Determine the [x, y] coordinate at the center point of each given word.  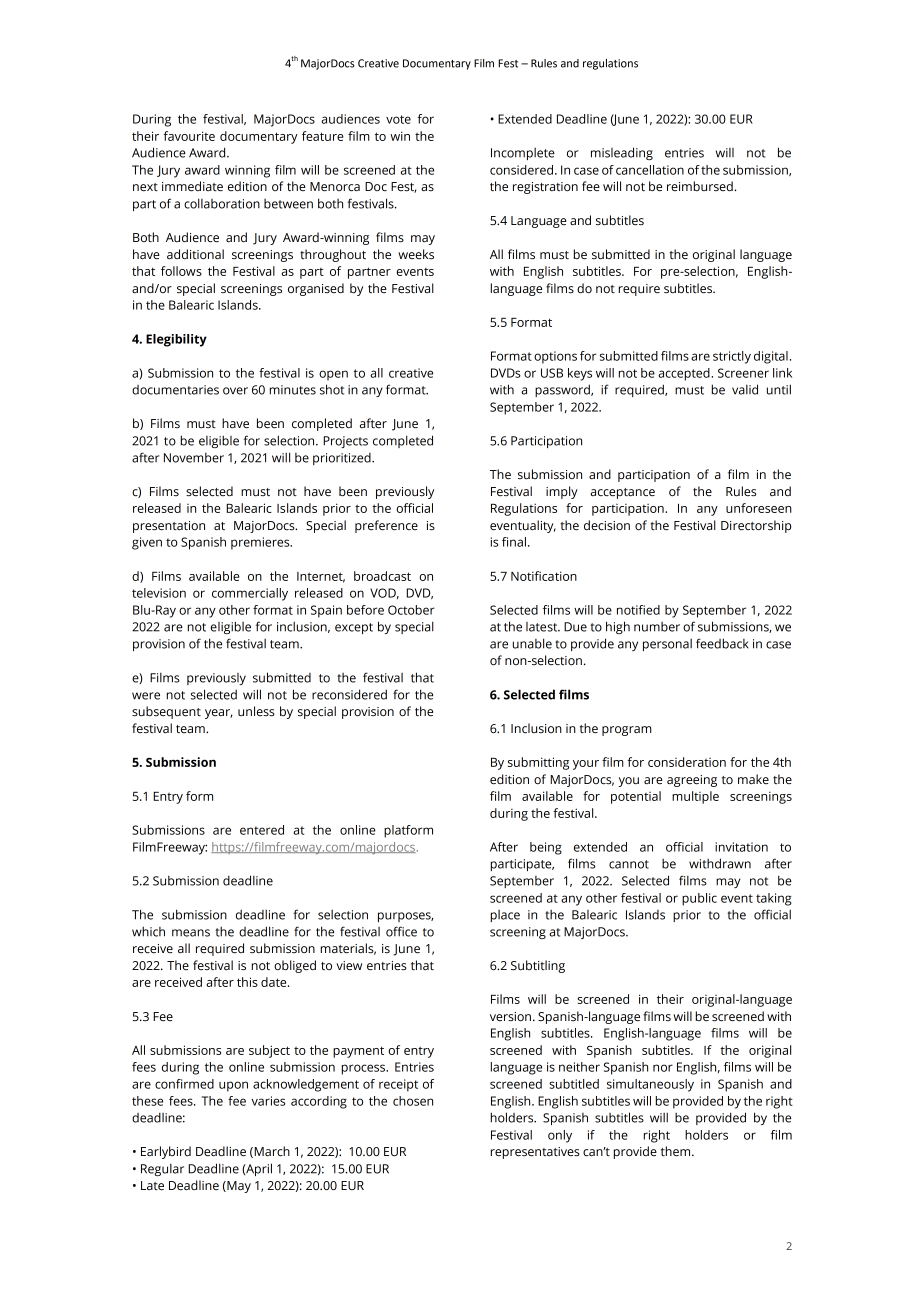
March [271, 1152]
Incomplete [523, 154]
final [514, 542]
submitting [538, 763]
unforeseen [759, 508]
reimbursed [701, 186]
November [194, 458]
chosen [413, 1101]
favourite [189, 136]
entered [262, 830]
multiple [695, 797]
